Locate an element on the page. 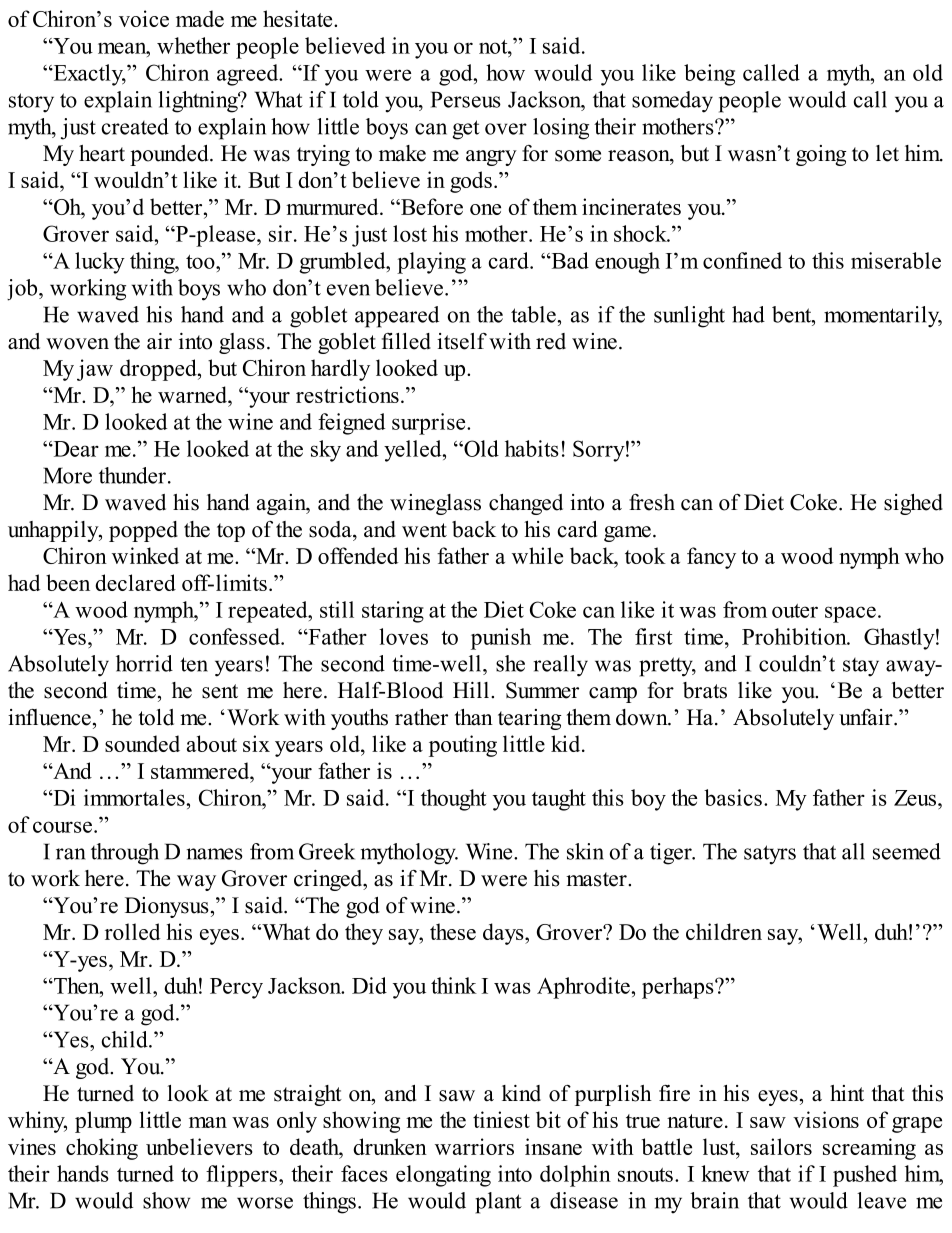  declared is located at coordinates (135, 582).
